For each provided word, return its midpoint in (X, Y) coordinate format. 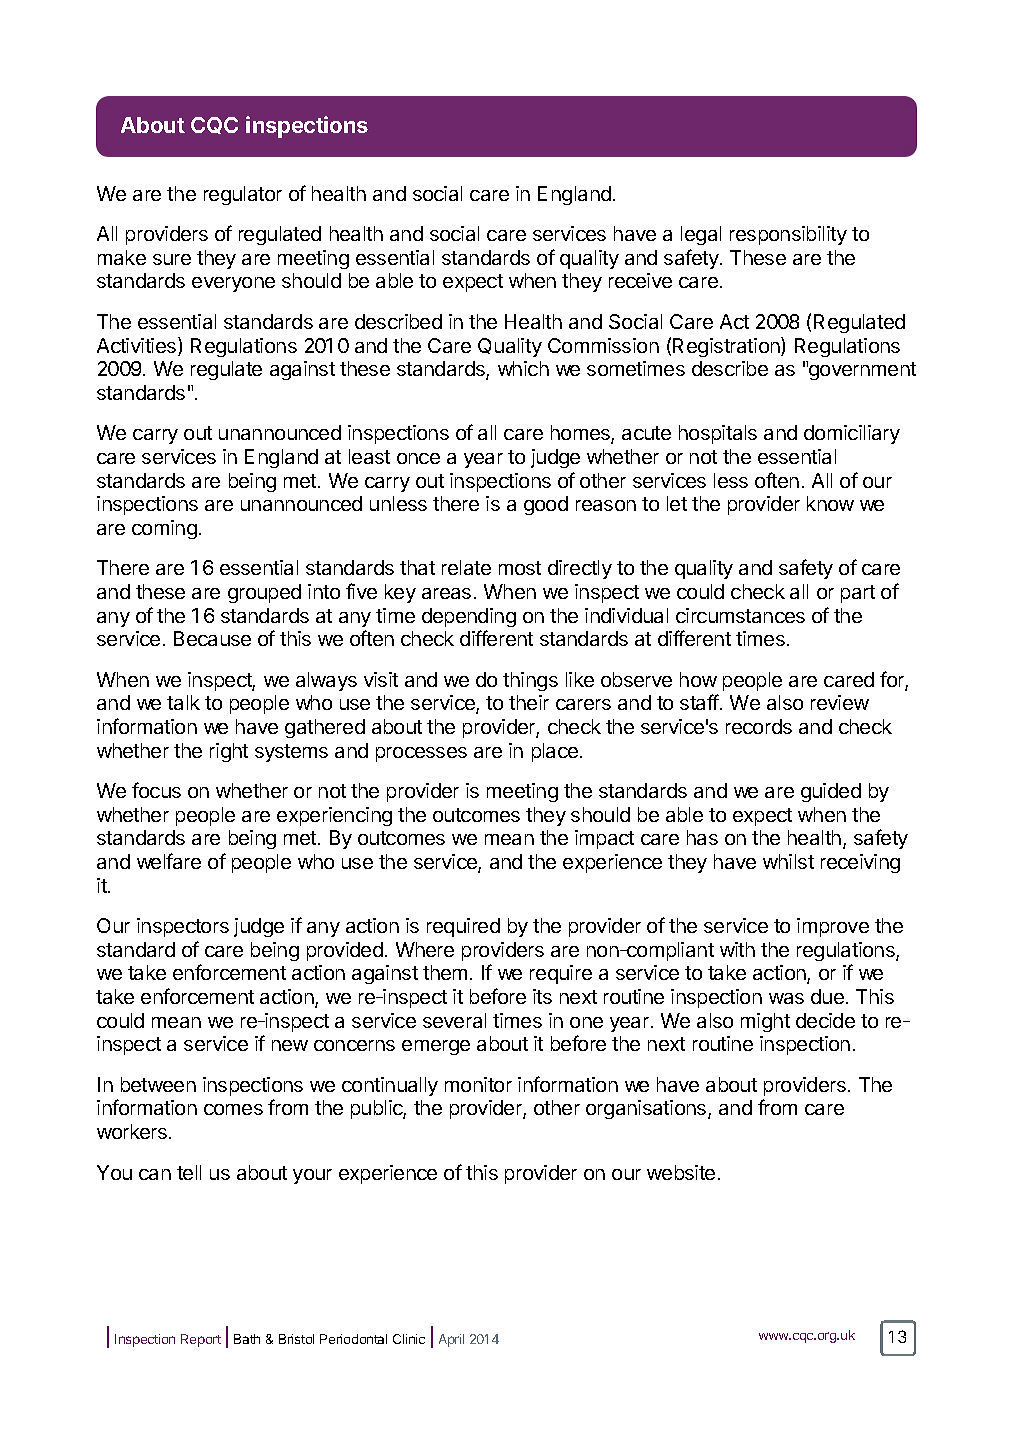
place (555, 752)
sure (172, 259)
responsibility (788, 235)
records (759, 726)
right (229, 752)
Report (201, 1340)
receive (640, 280)
